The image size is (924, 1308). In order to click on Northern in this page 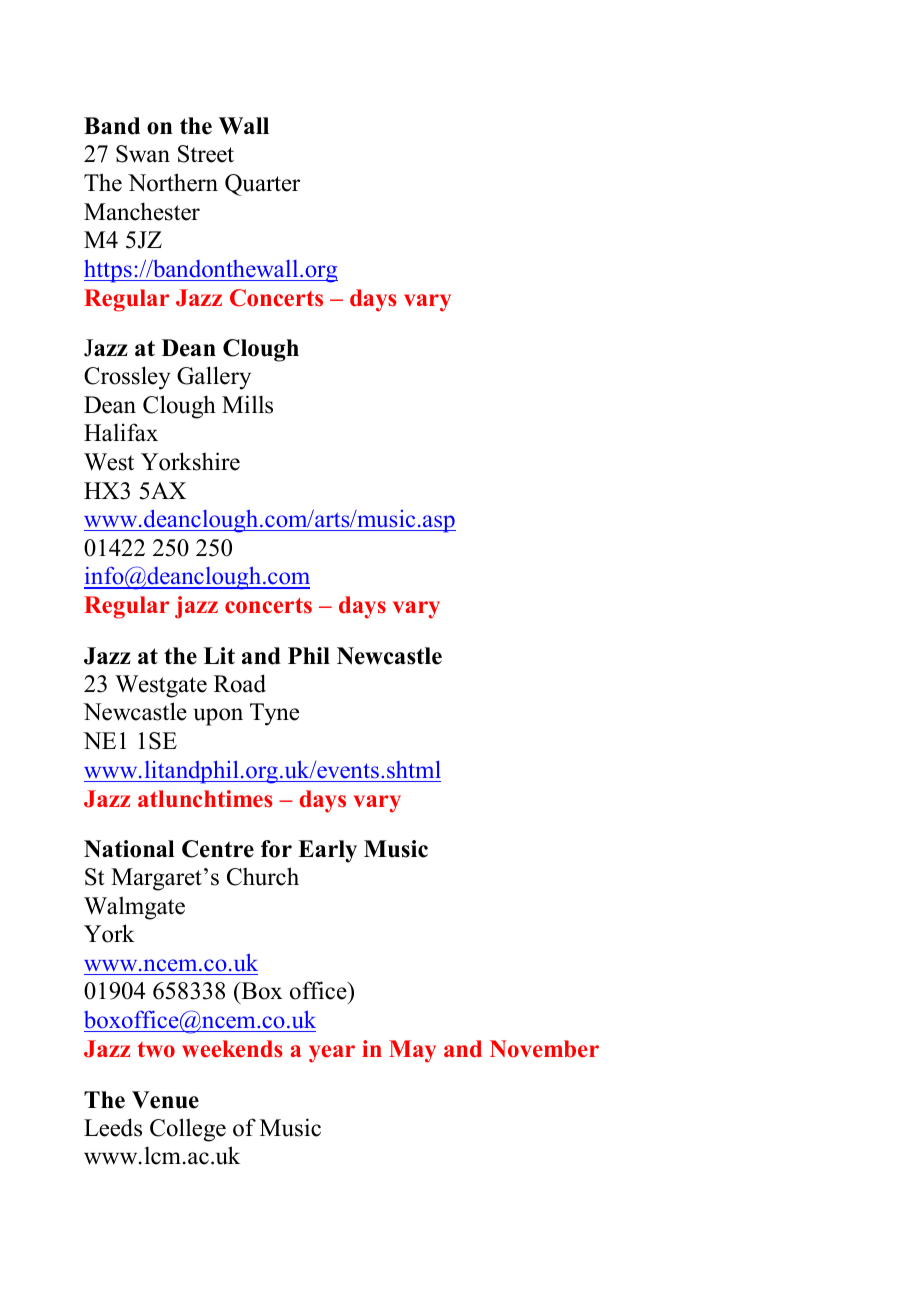, I will do `click(173, 182)`.
